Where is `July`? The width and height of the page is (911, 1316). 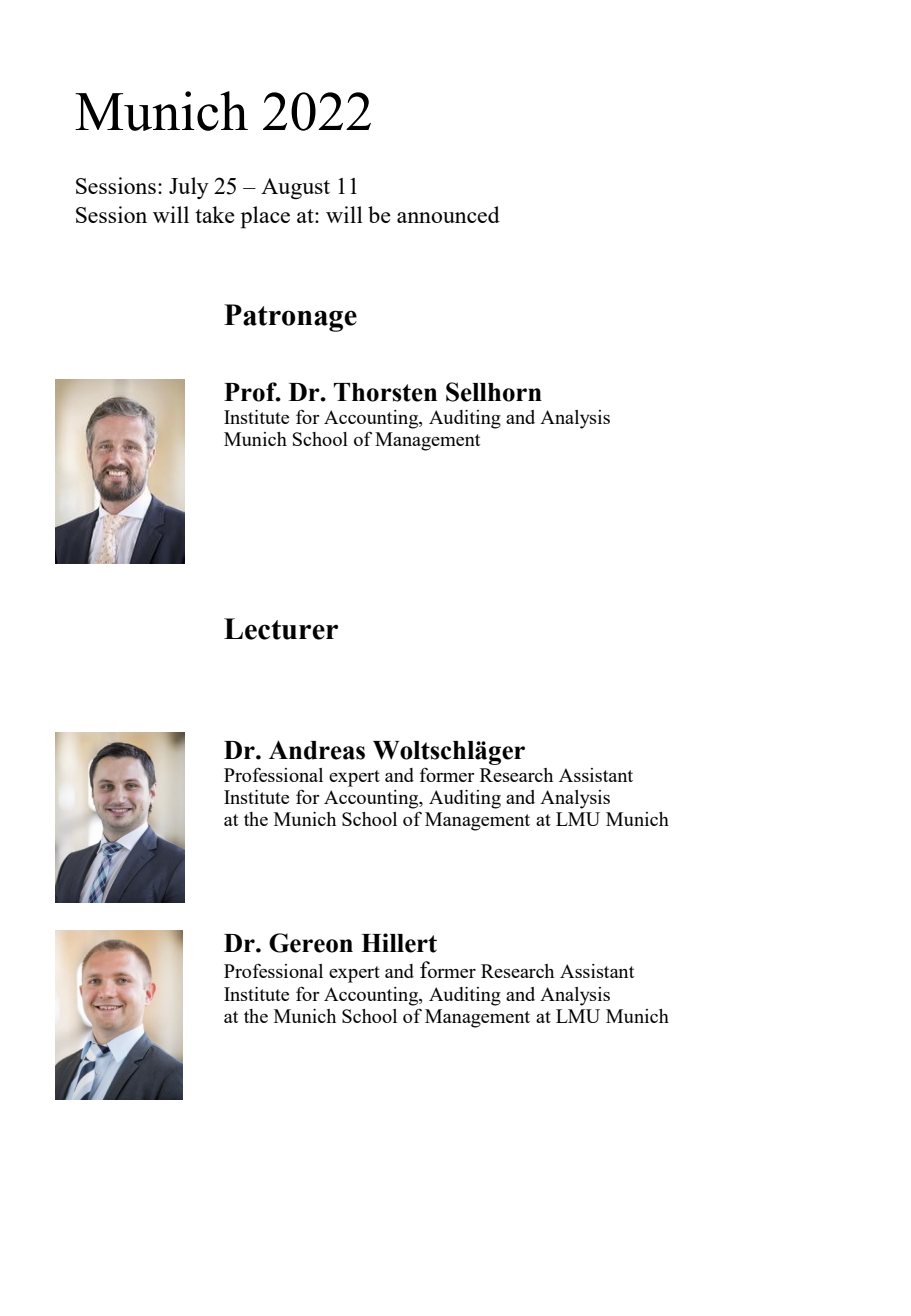 July is located at coordinates (189, 188).
